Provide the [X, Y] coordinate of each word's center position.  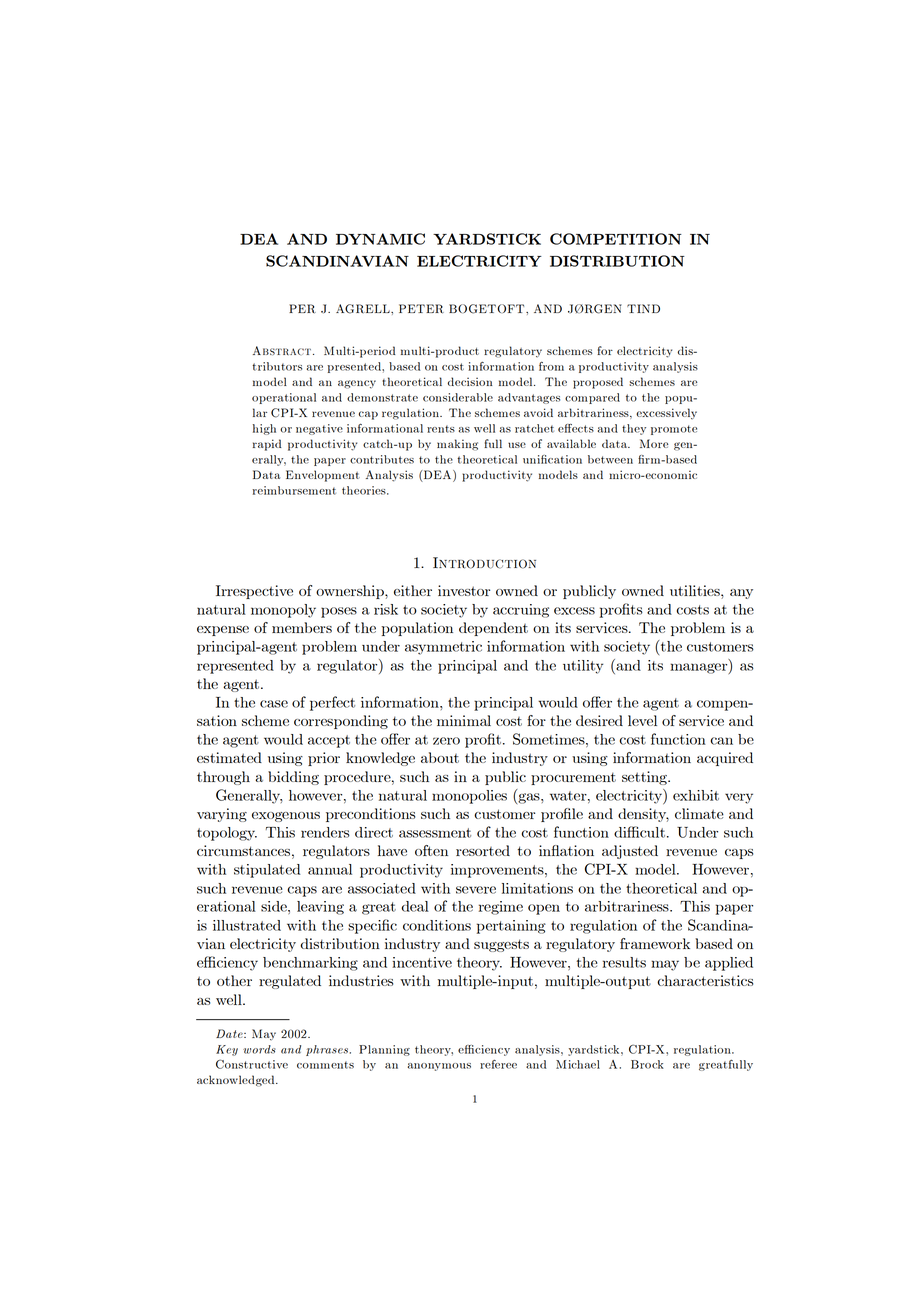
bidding [293, 778]
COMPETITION [616, 239]
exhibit [696, 795]
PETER [421, 309]
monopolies [469, 797]
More [654, 443]
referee [498, 1064]
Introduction [484, 563]
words [259, 1049]
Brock [647, 1064]
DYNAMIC [380, 239]
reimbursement [294, 490]
